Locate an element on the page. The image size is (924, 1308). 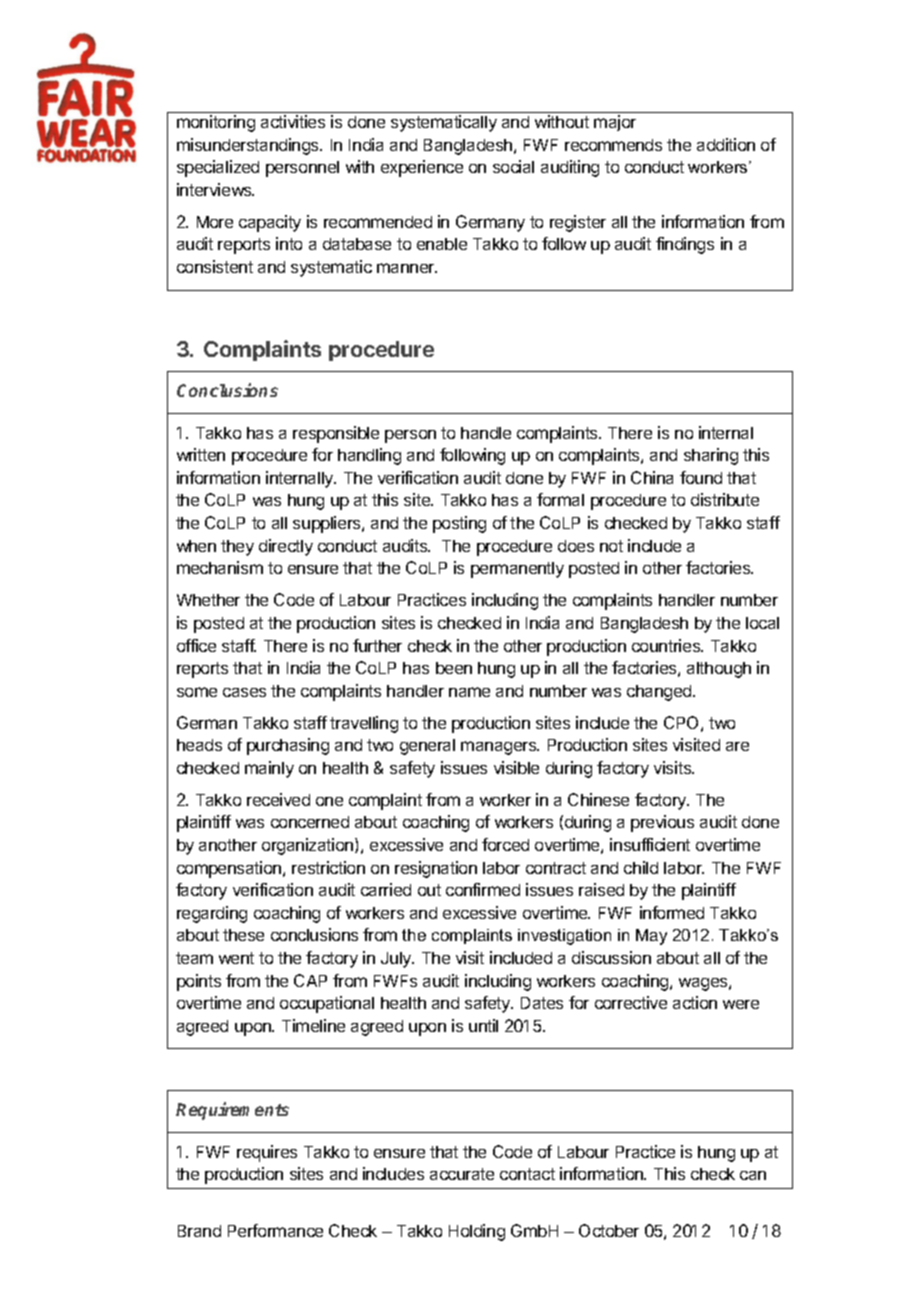
social is located at coordinates (513, 166).
